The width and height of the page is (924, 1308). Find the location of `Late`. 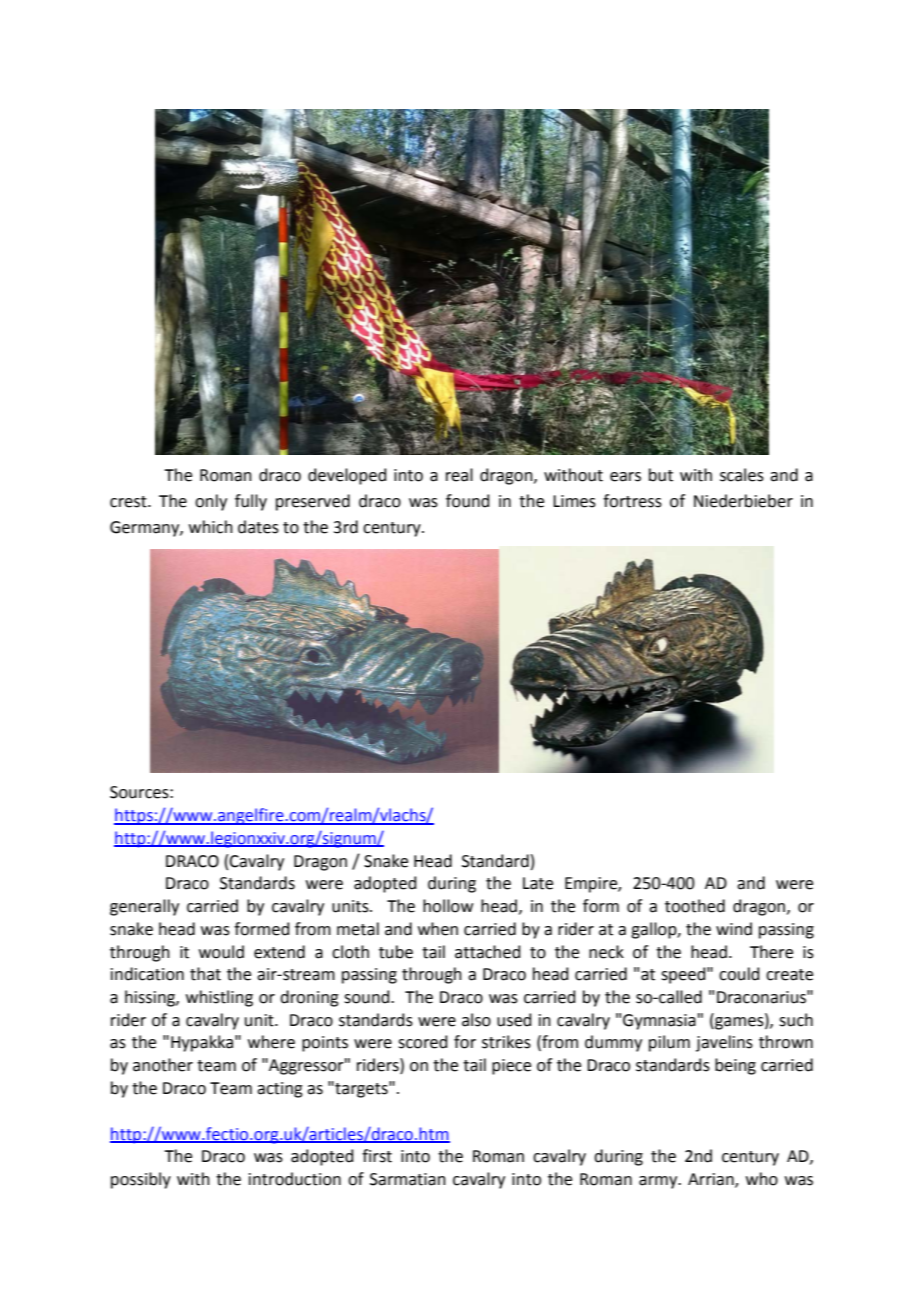

Late is located at coordinates (538, 883).
